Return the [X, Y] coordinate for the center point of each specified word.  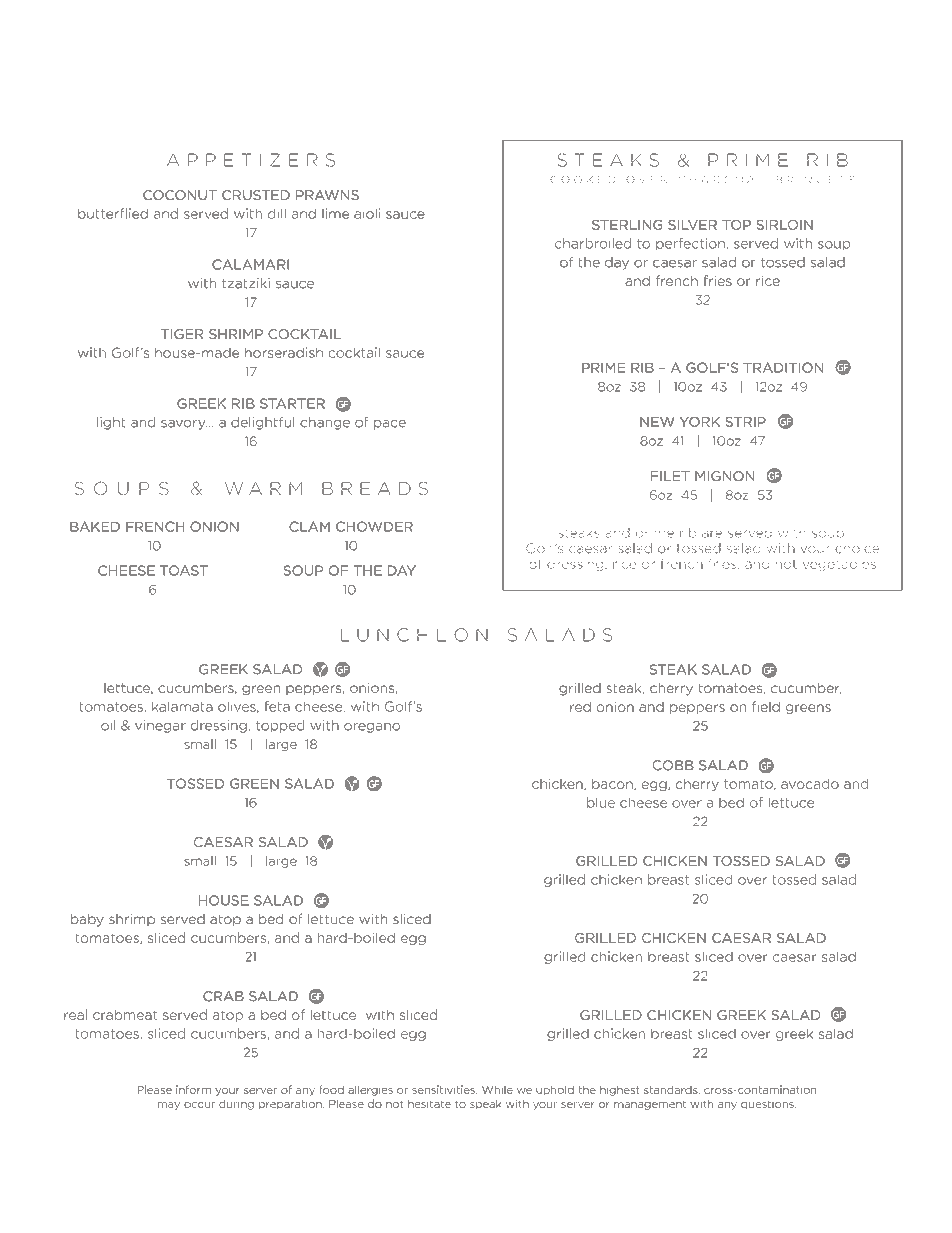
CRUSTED [256, 195]
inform [193, 1089]
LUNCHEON [414, 635]
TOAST [184, 570]
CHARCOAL [721, 180]
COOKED [583, 179]
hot [786, 564]
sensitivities [444, 1089]
